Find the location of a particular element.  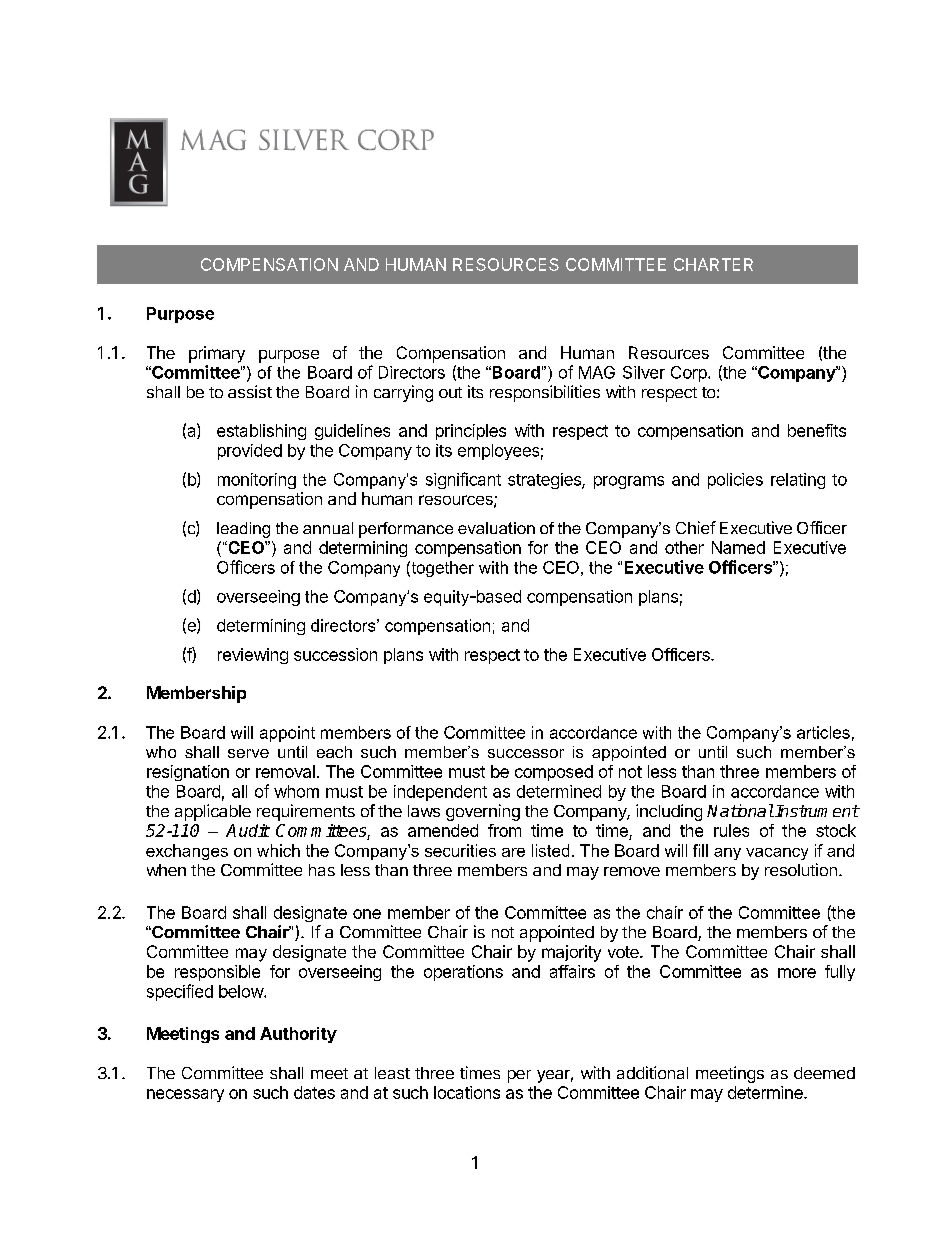

are is located at coordinates (513, 852).
